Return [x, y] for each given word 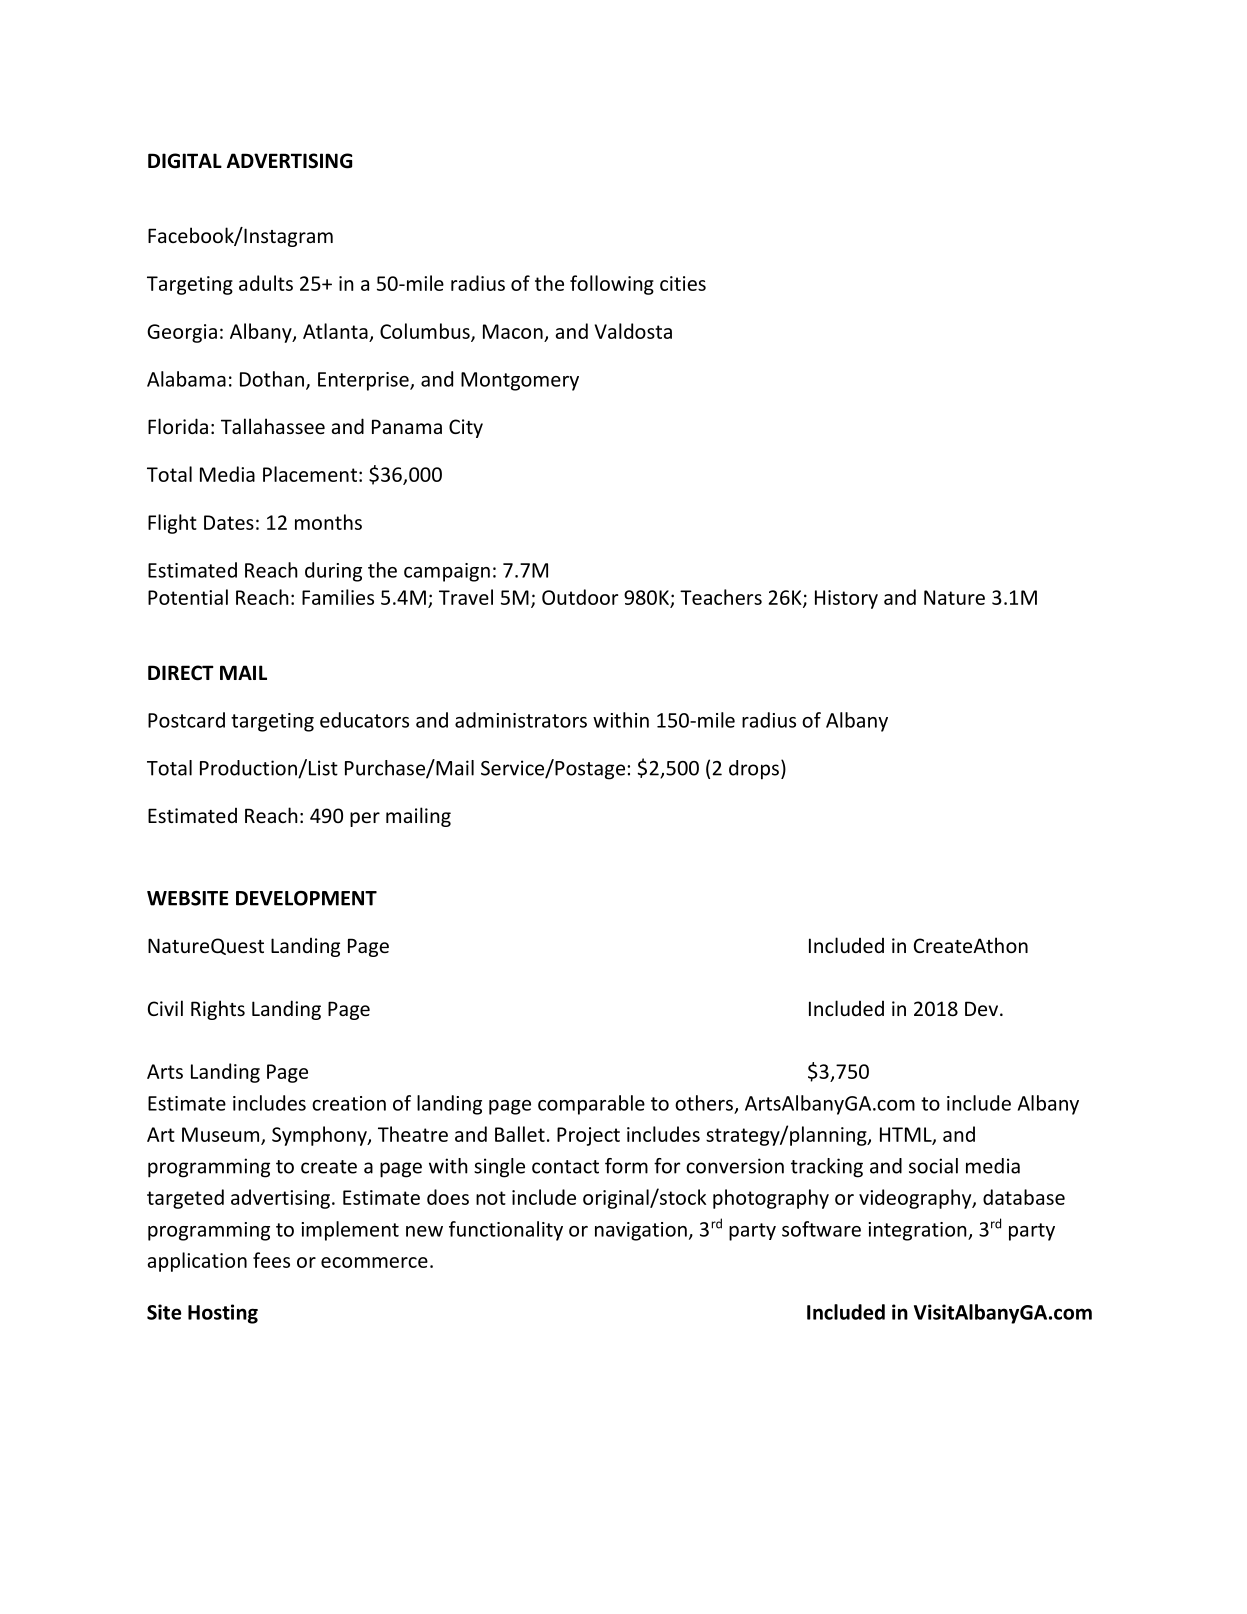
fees [271, 1260]
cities [683, 283]
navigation [641, 1231]
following [612, 285]
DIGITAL [185, 161]
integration [919, 1231]
